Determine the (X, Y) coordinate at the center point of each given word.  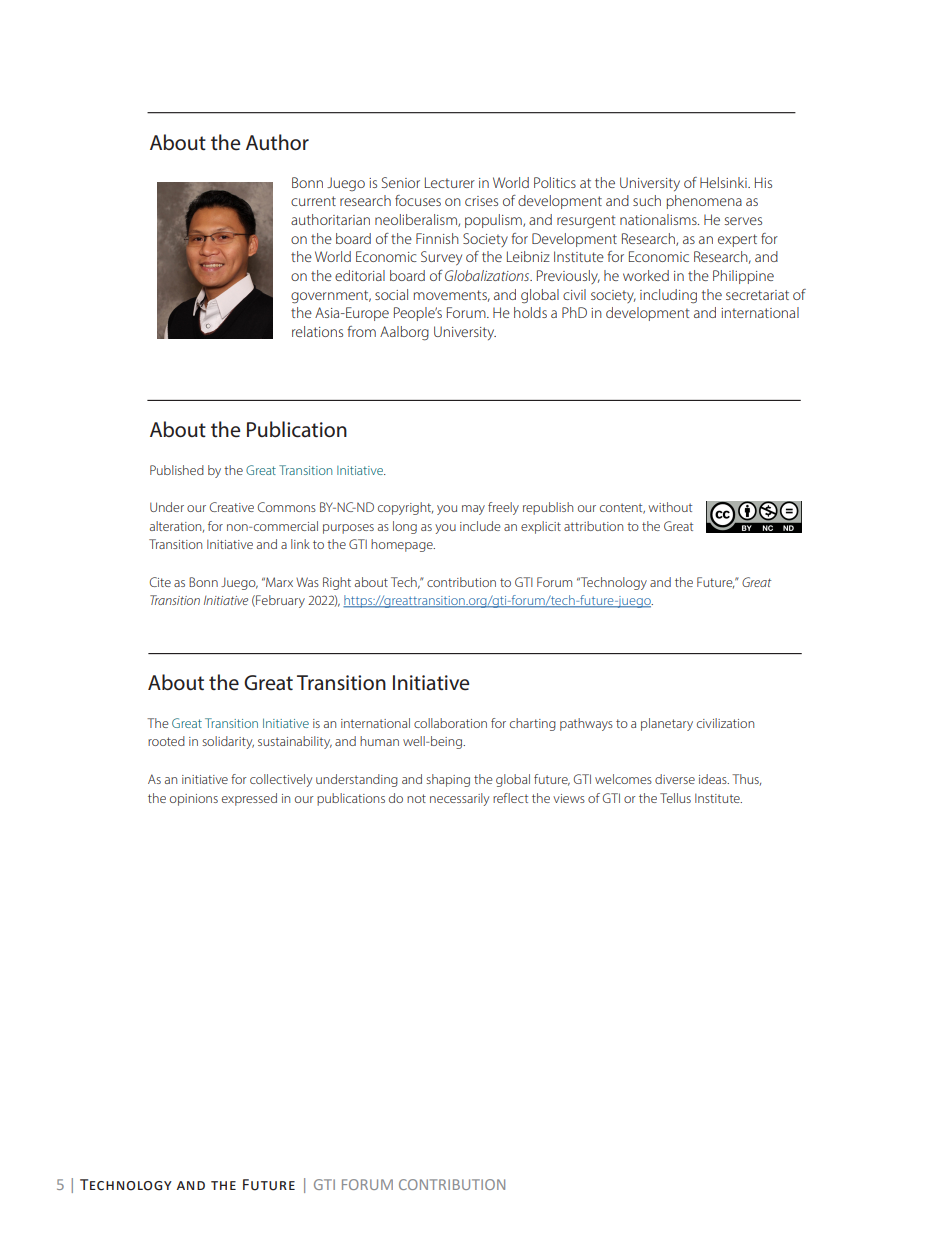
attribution (593, 526)
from (361, 331)
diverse (675, 779)
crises (481, 201)
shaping (448, 780)
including (668, 296)
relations (317, 331)
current (313, 201)
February (279, 601)
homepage (403, 545)
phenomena (704, 202)
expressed (249, 799)
